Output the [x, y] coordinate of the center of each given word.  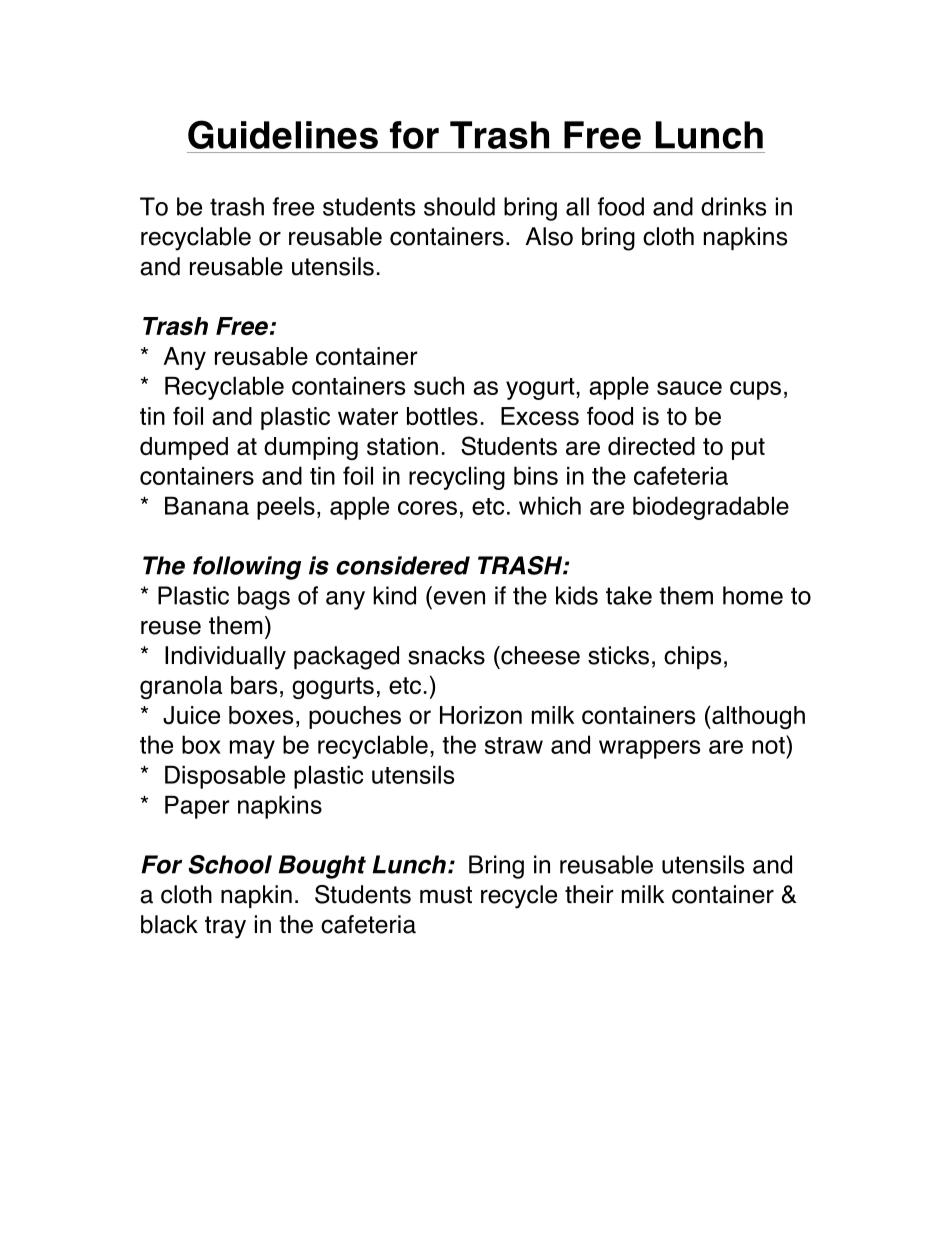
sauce [689, 388]
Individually [225, 658]
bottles [442, 416]
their [589, 894]
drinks [733, 206]
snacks [446, 655]
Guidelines [283, 134]
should [459, 206]
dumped [184, 448]
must [446, 895]
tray [225, 927]
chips [692, 657]
